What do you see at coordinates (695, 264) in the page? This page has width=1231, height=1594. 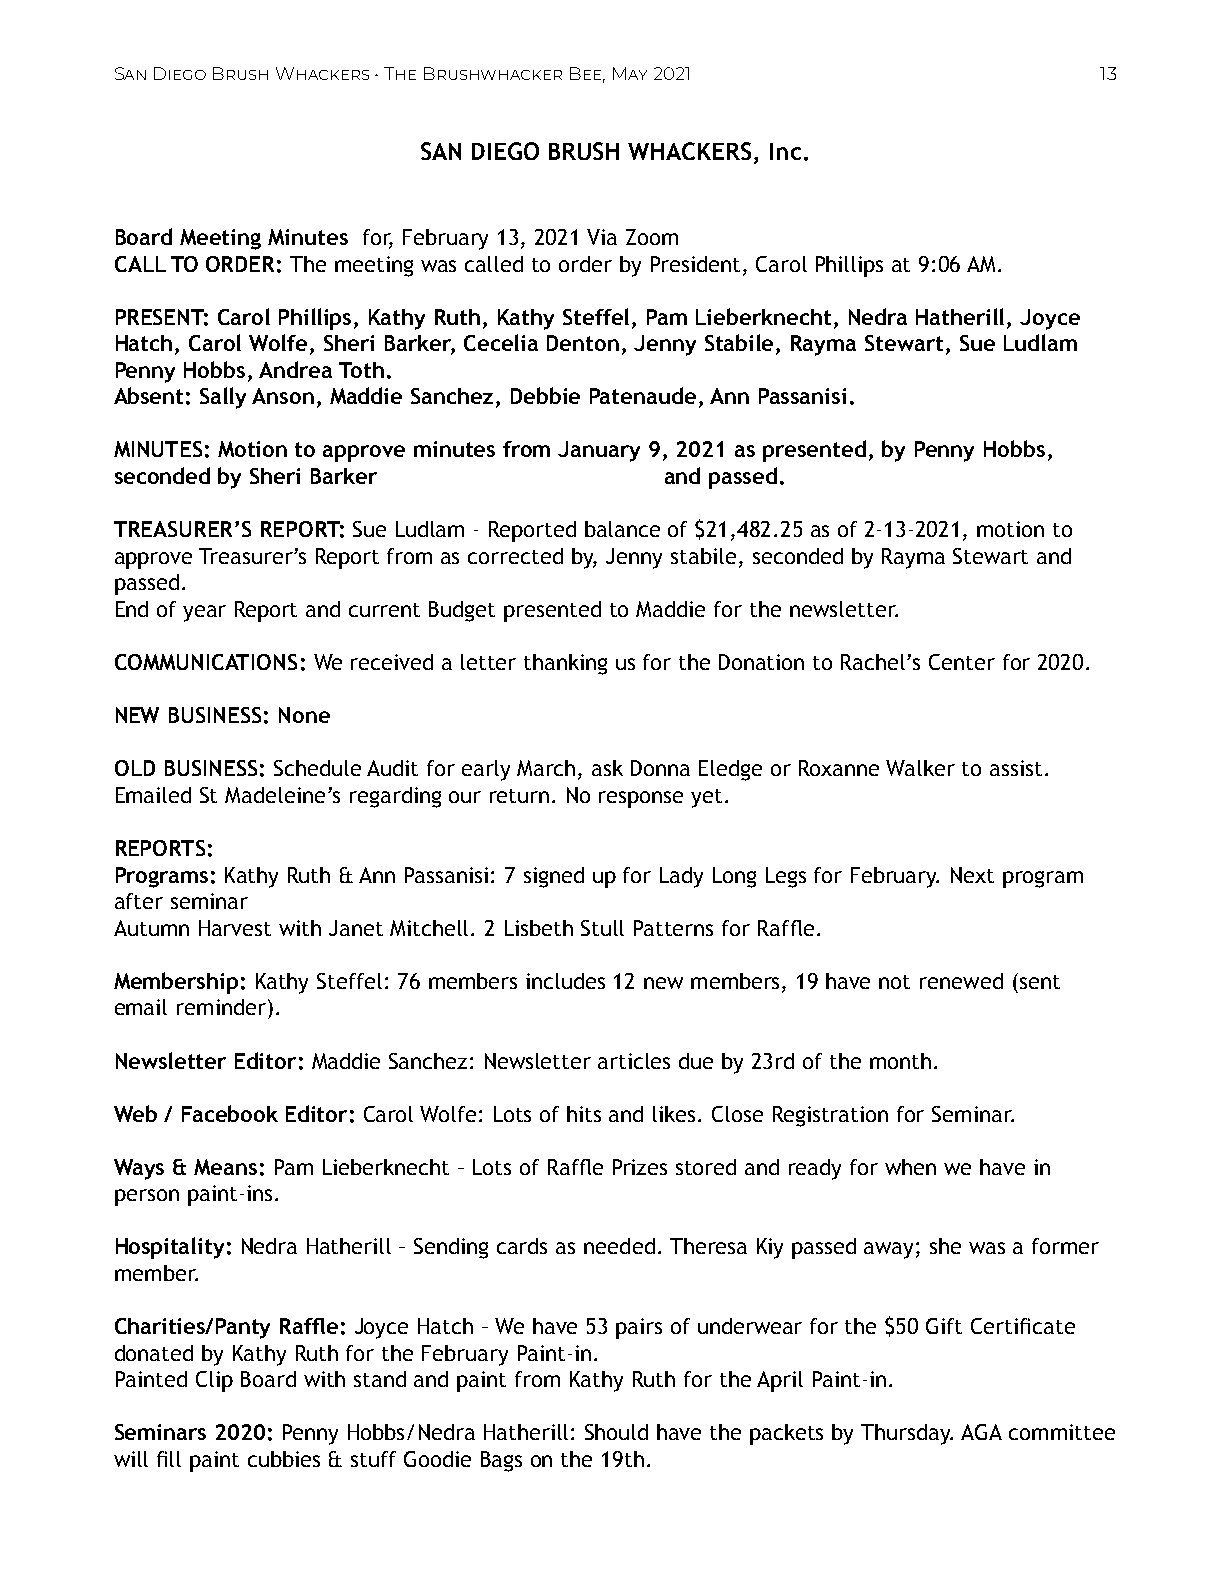 I see `President` at bounding box center [695, 264].
